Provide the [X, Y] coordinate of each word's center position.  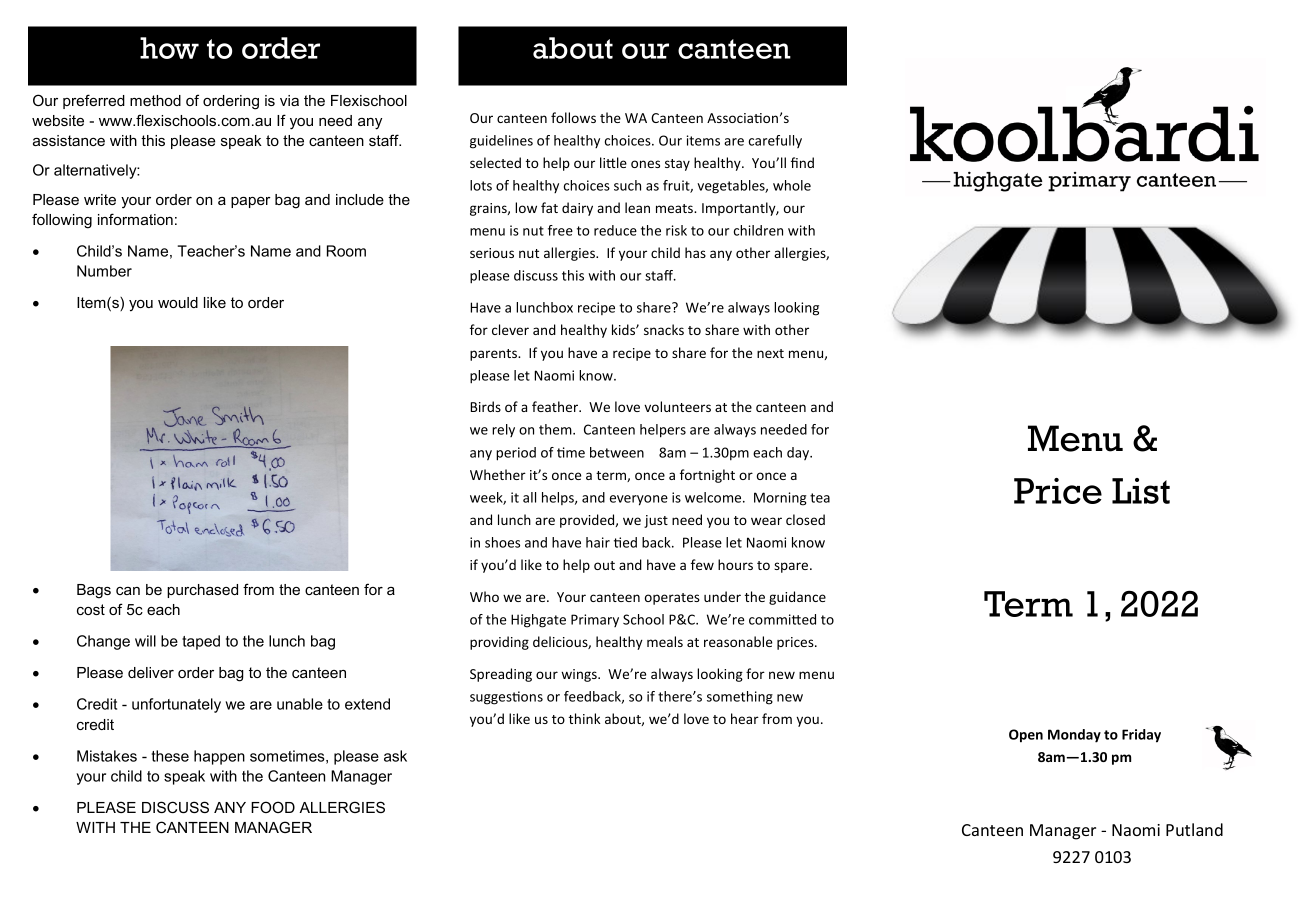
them [556, 429]
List [1141, 491]
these [170, 756]
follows [573, 117]
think [584, 718]
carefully [775, 141]
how [169, 48]
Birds [485, 406]
